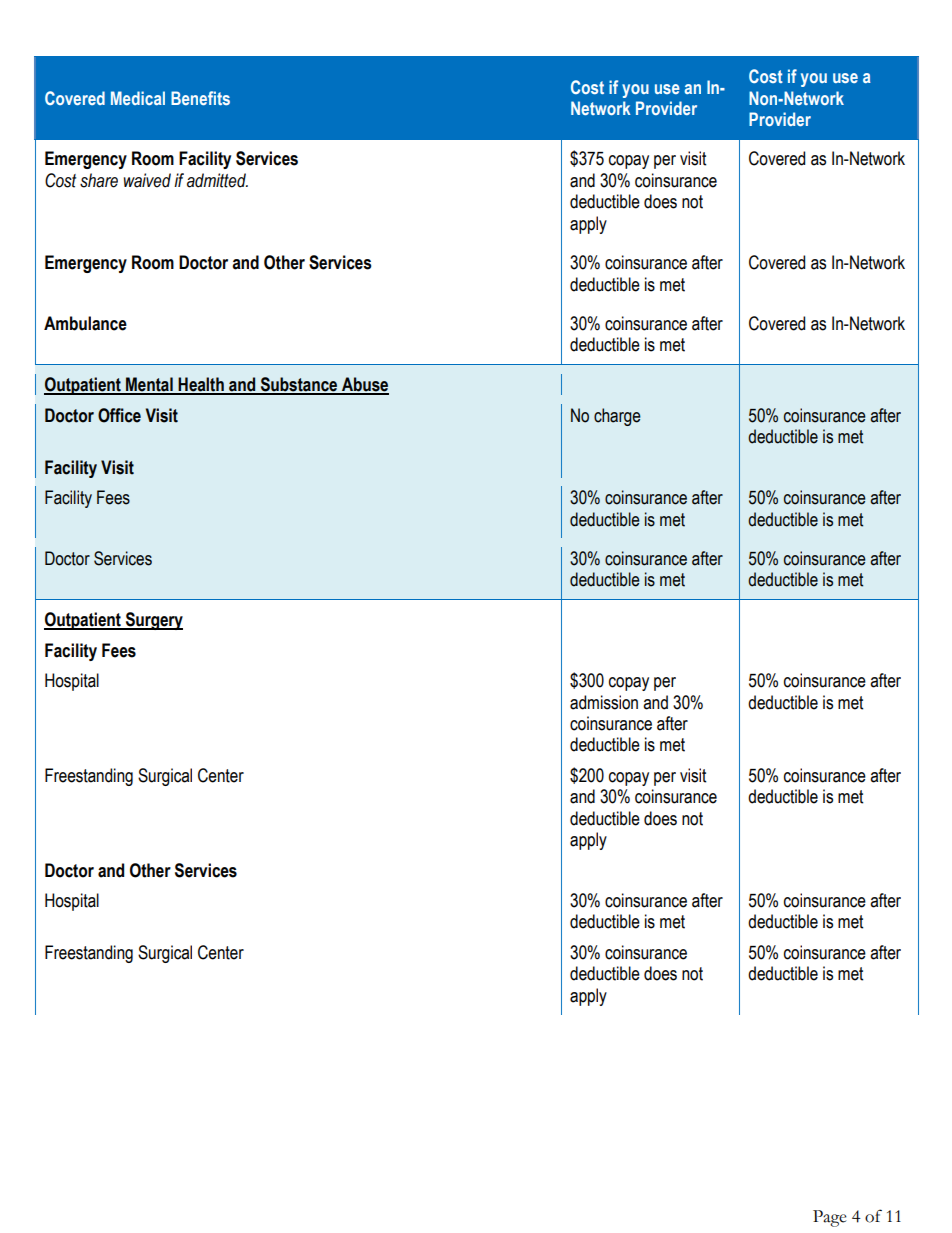 The width and height of the image is (952, 1233). What do you see at coordinates (604, 702) in the image?
I see `admission` at bounding box center [604, 702].
